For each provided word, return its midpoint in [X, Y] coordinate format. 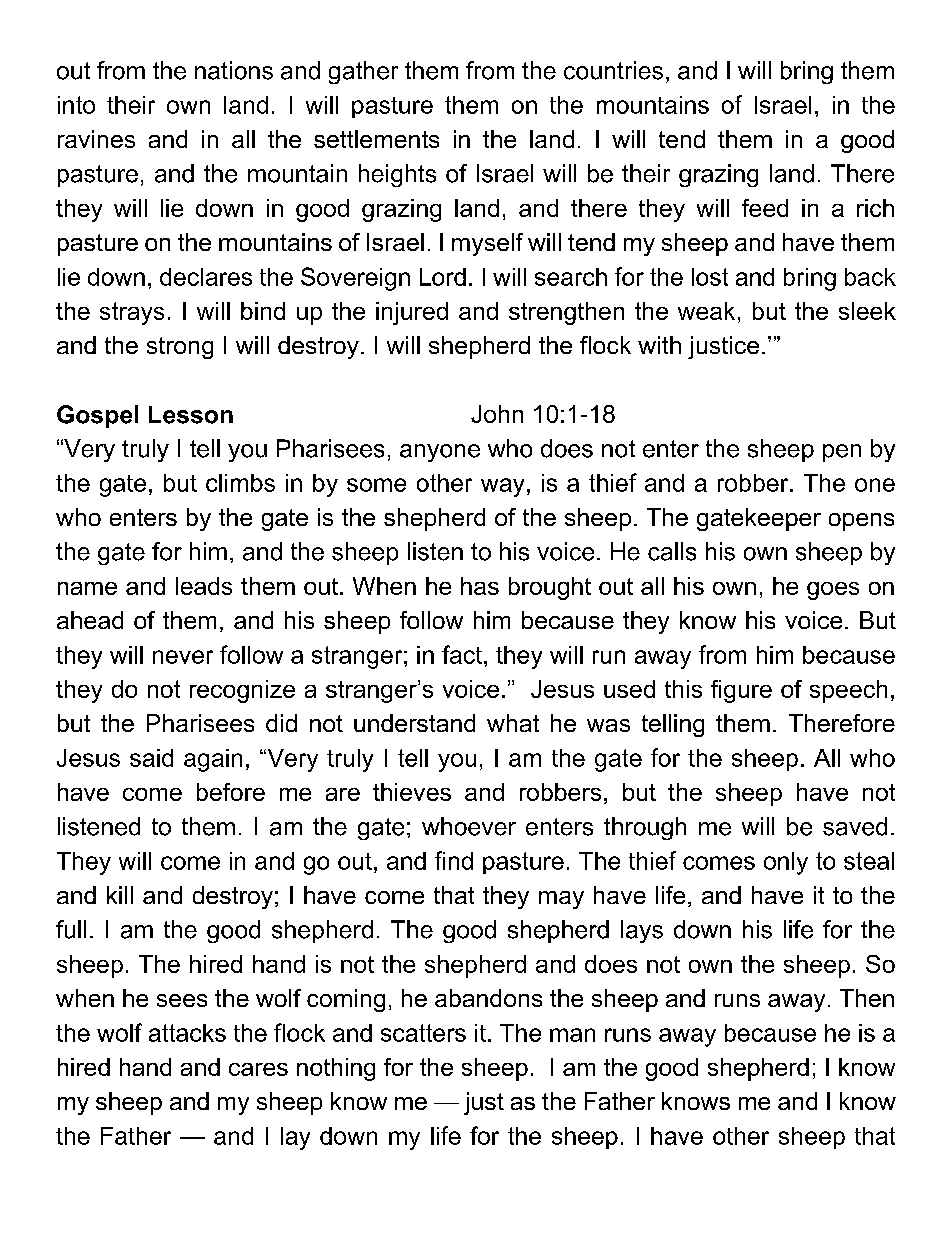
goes [833, 591]
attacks [187, 1033]
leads [204, 586]
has [480, 586]
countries [613, 70]
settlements [376, 139]
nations [234, 70]
